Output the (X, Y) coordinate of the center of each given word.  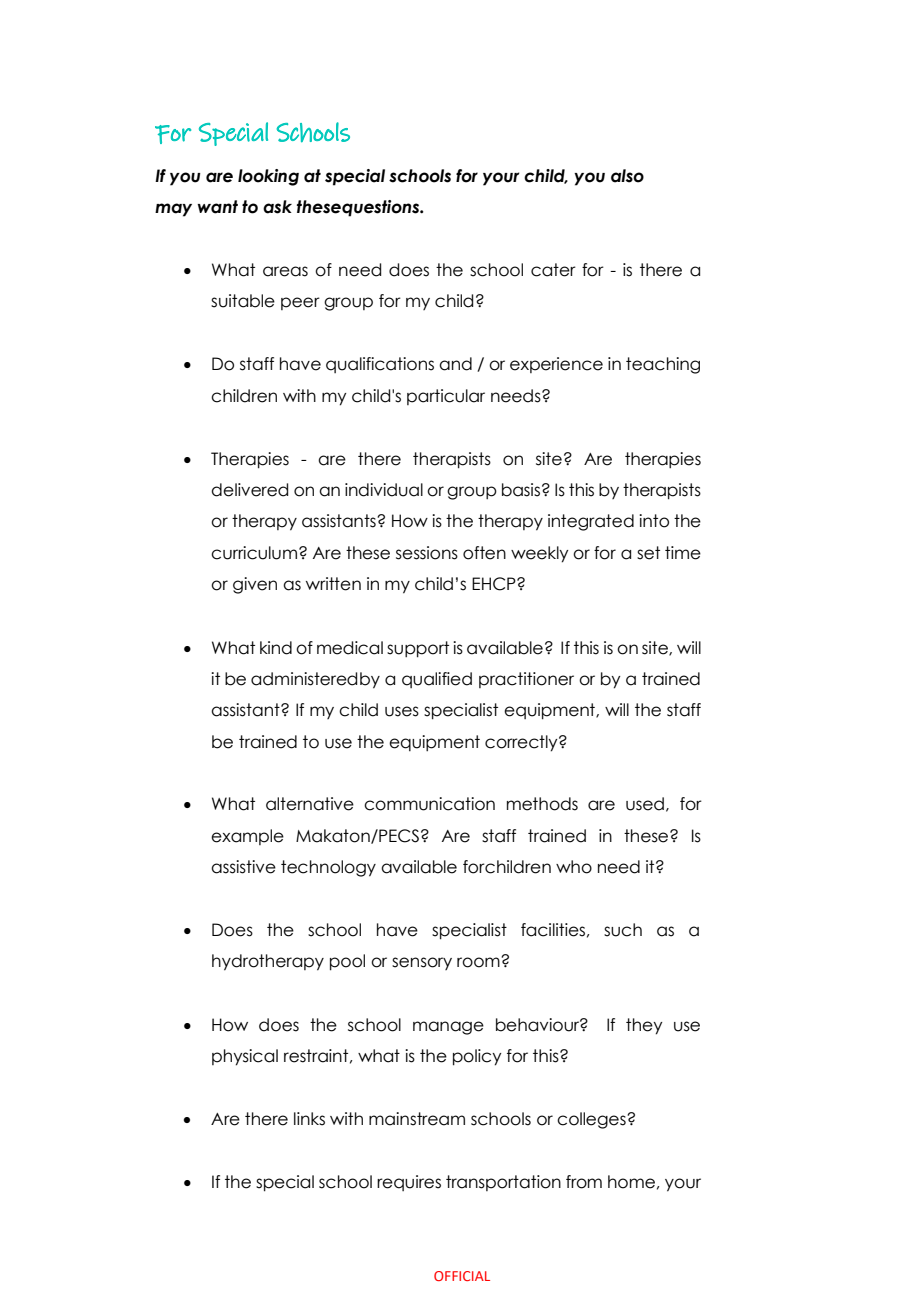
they (644, 1026)
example (247, 837)
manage (448, 1028)
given (255, 585)
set (648, 553)
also (627, 176)
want (217, 207)
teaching (663, 365)
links (309, 1119)
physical (245, 1057)
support (418, 649)
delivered (249, 490)
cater (553, 270)
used (645, 804)
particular (446, 397)
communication (429, 804)
